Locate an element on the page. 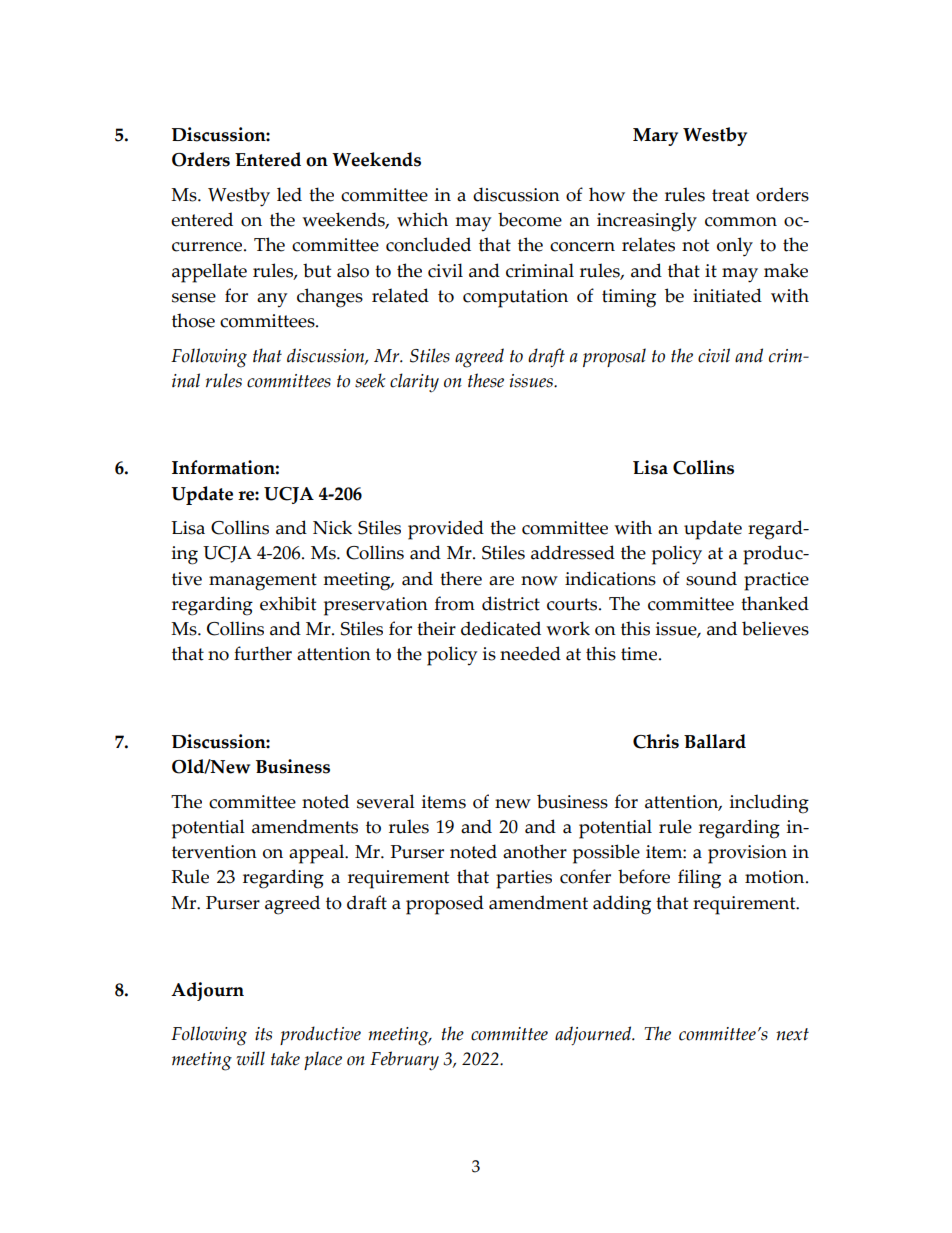 This image has height=1233, width=952. treat is located at coordinates (730, 195).
